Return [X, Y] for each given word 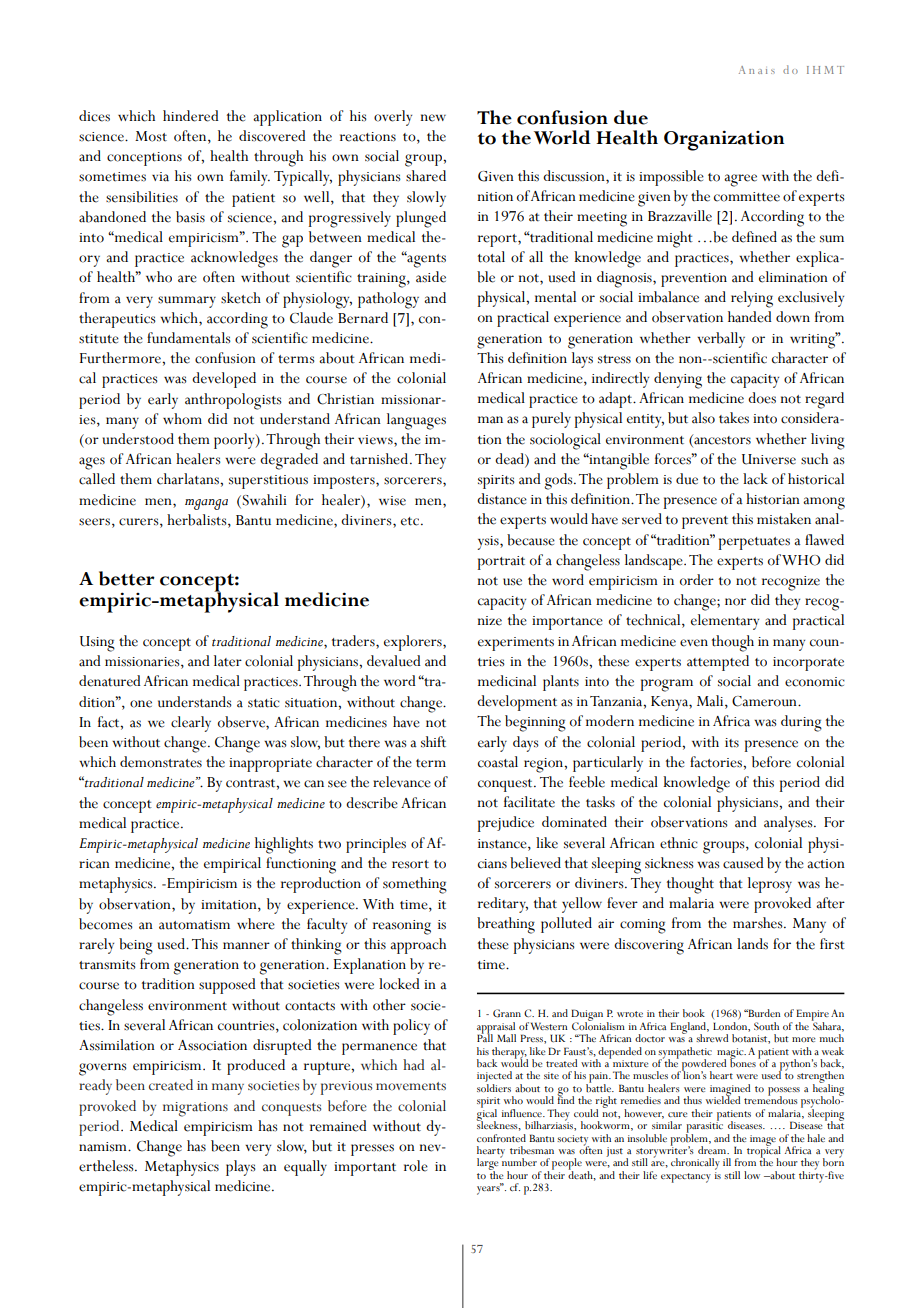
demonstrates [161, 762]
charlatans [189, 479]
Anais [757, 70]
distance [502, 499]
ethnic [679, 843]
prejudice [506, 824]
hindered [191, 116]
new [433, 118]
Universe [769, 459]
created [171, 1085]
